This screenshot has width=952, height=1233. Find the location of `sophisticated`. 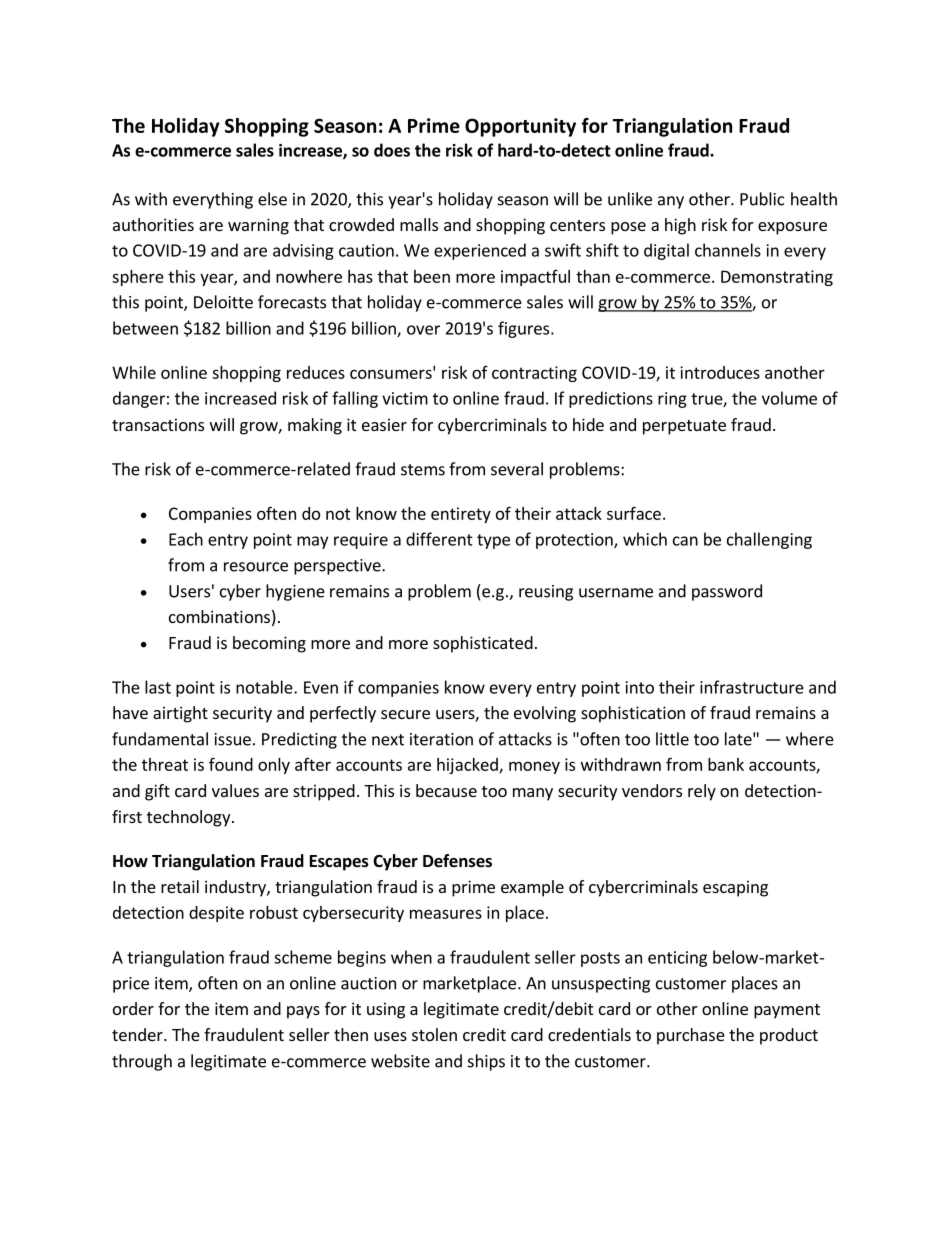

sophisticated is located at coordinates (483, 644).
